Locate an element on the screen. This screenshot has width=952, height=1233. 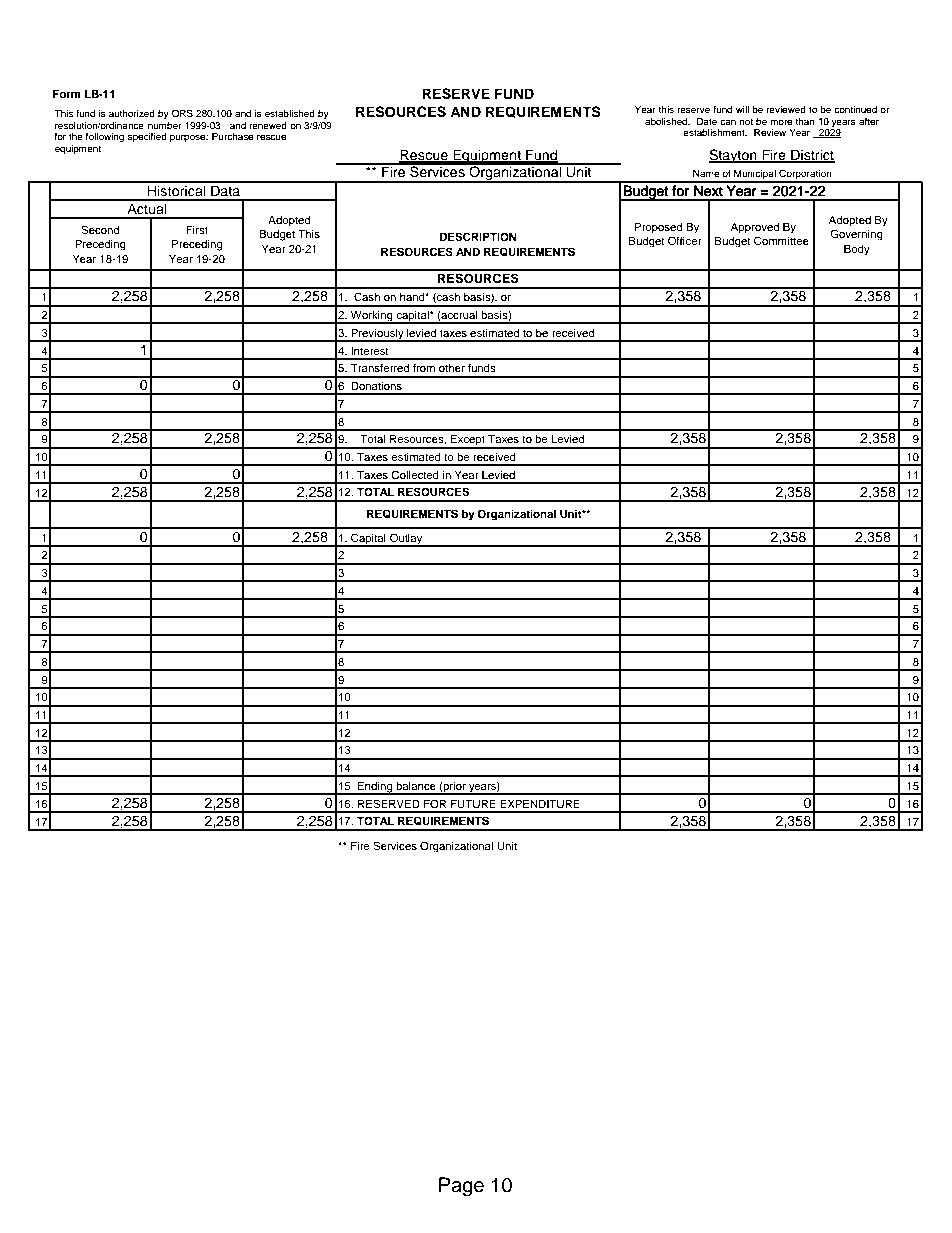
Except is located at coordinates (468, 441).
